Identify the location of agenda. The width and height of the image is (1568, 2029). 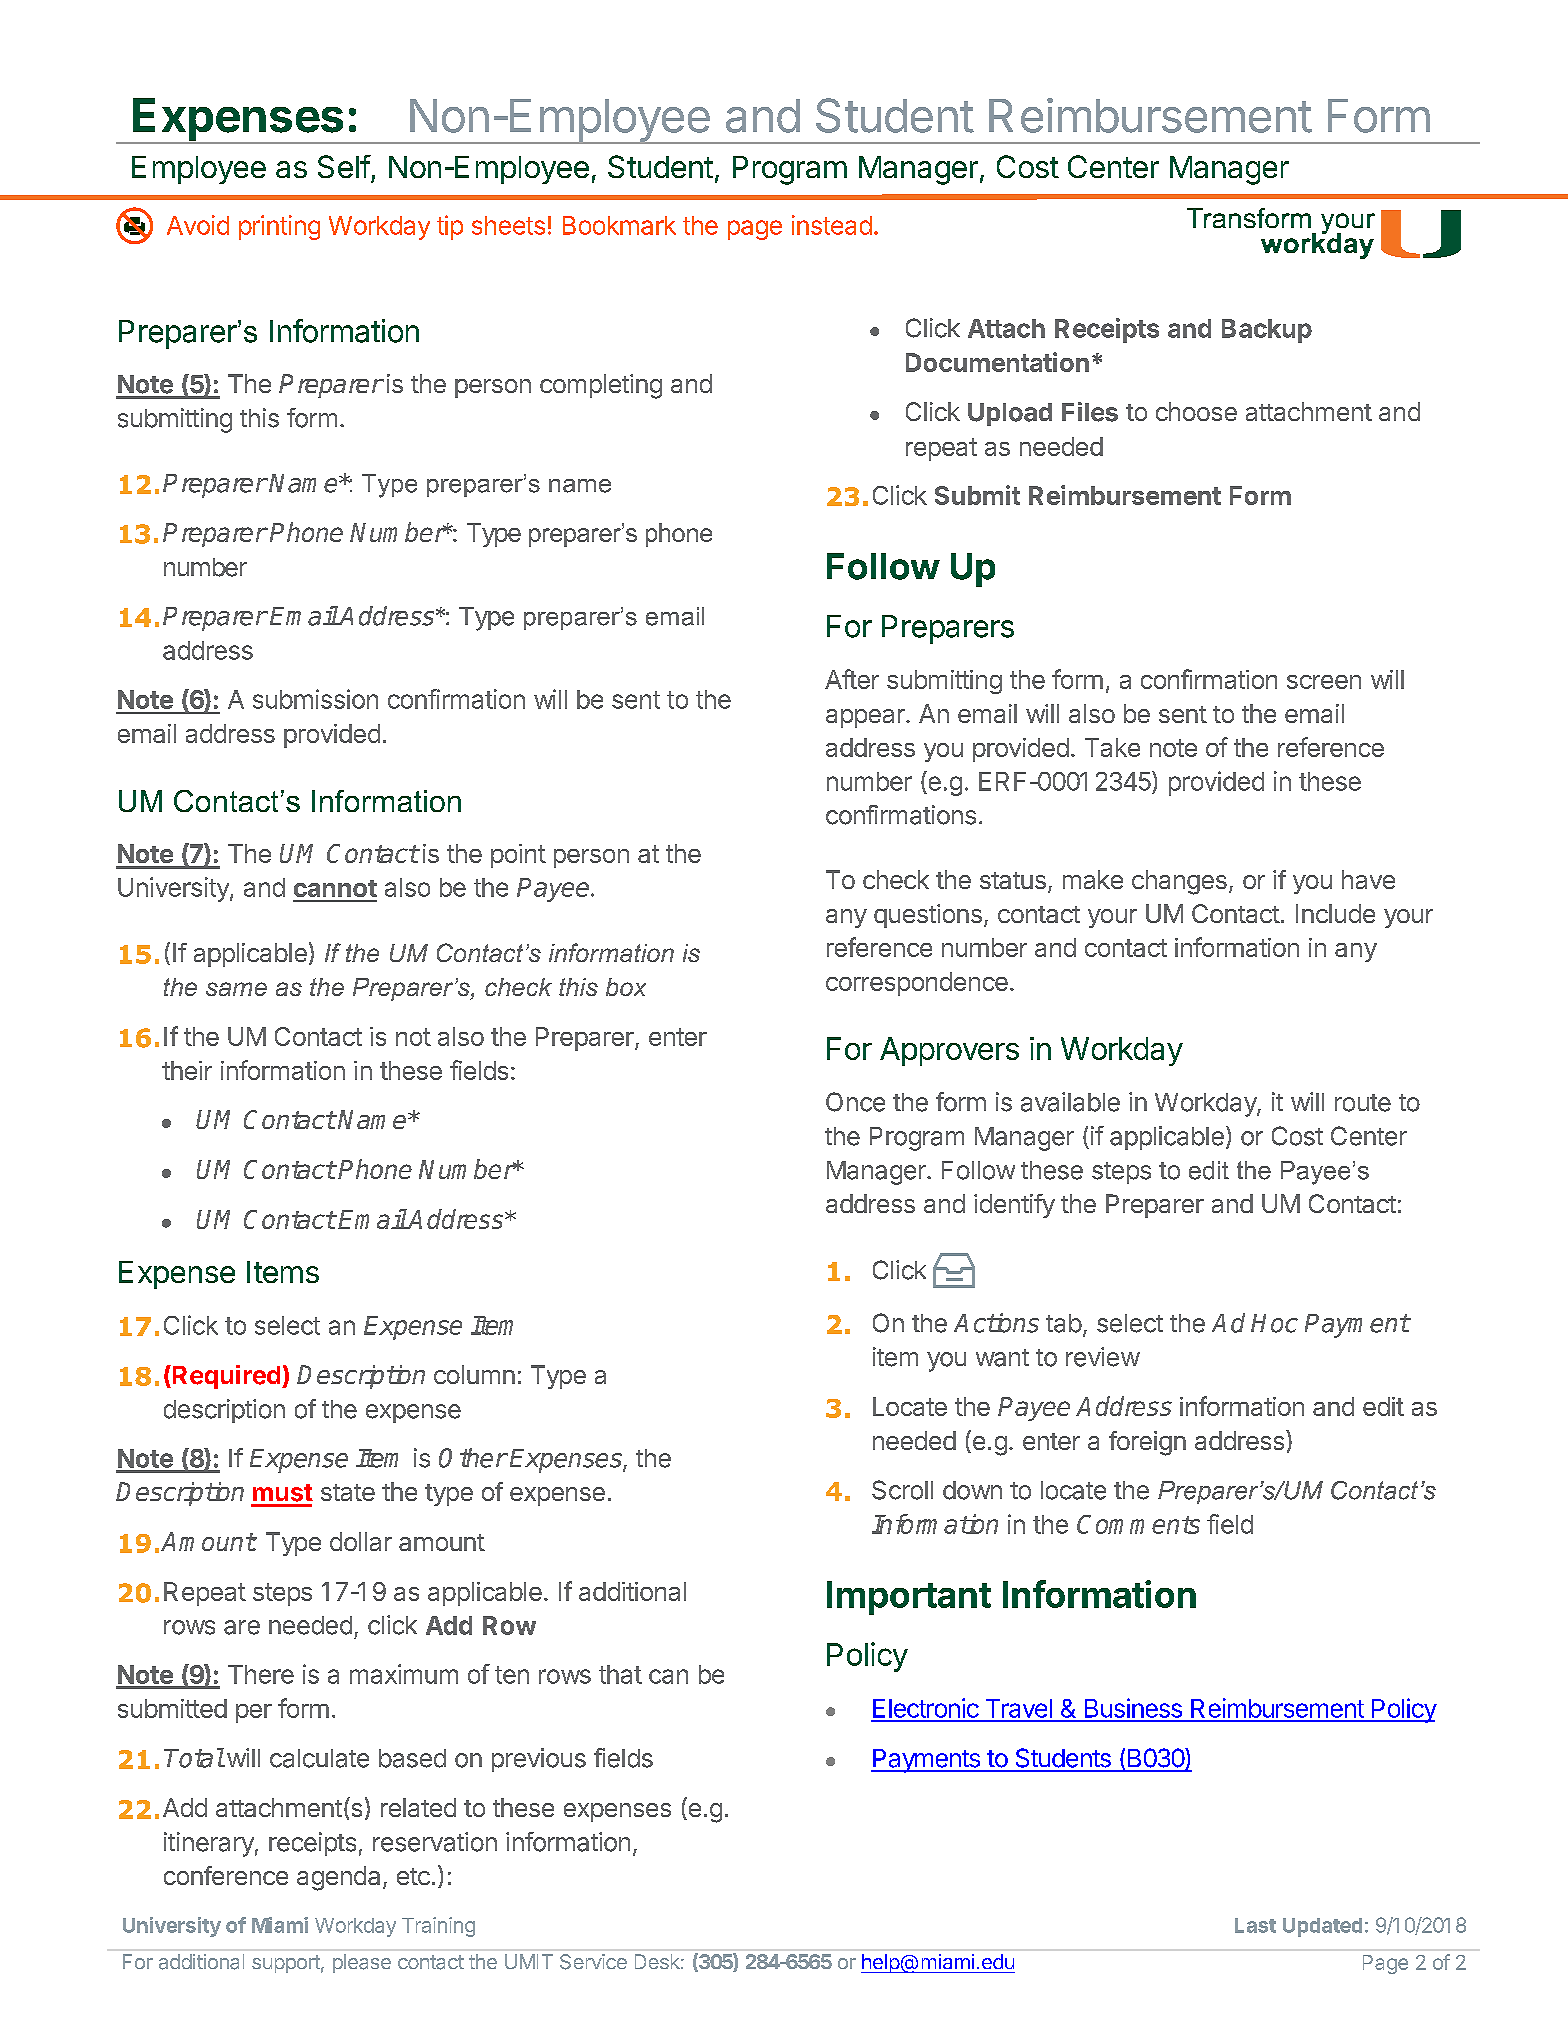
(338, 1878).
